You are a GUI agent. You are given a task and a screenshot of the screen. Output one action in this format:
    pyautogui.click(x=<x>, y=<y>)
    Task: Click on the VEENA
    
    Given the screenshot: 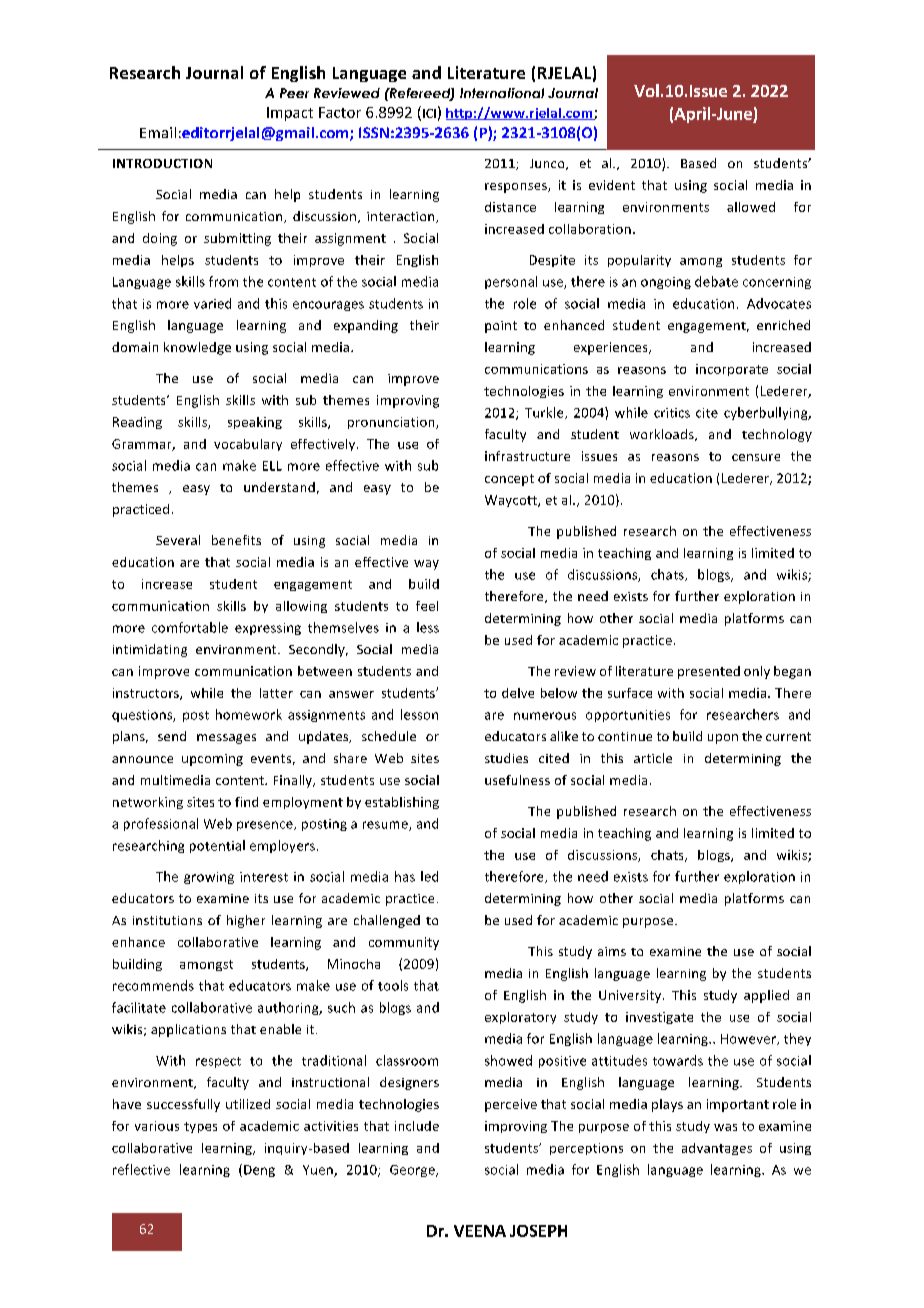 What is the action you would take?
    pyautogui.click(x=480, y=1231)
